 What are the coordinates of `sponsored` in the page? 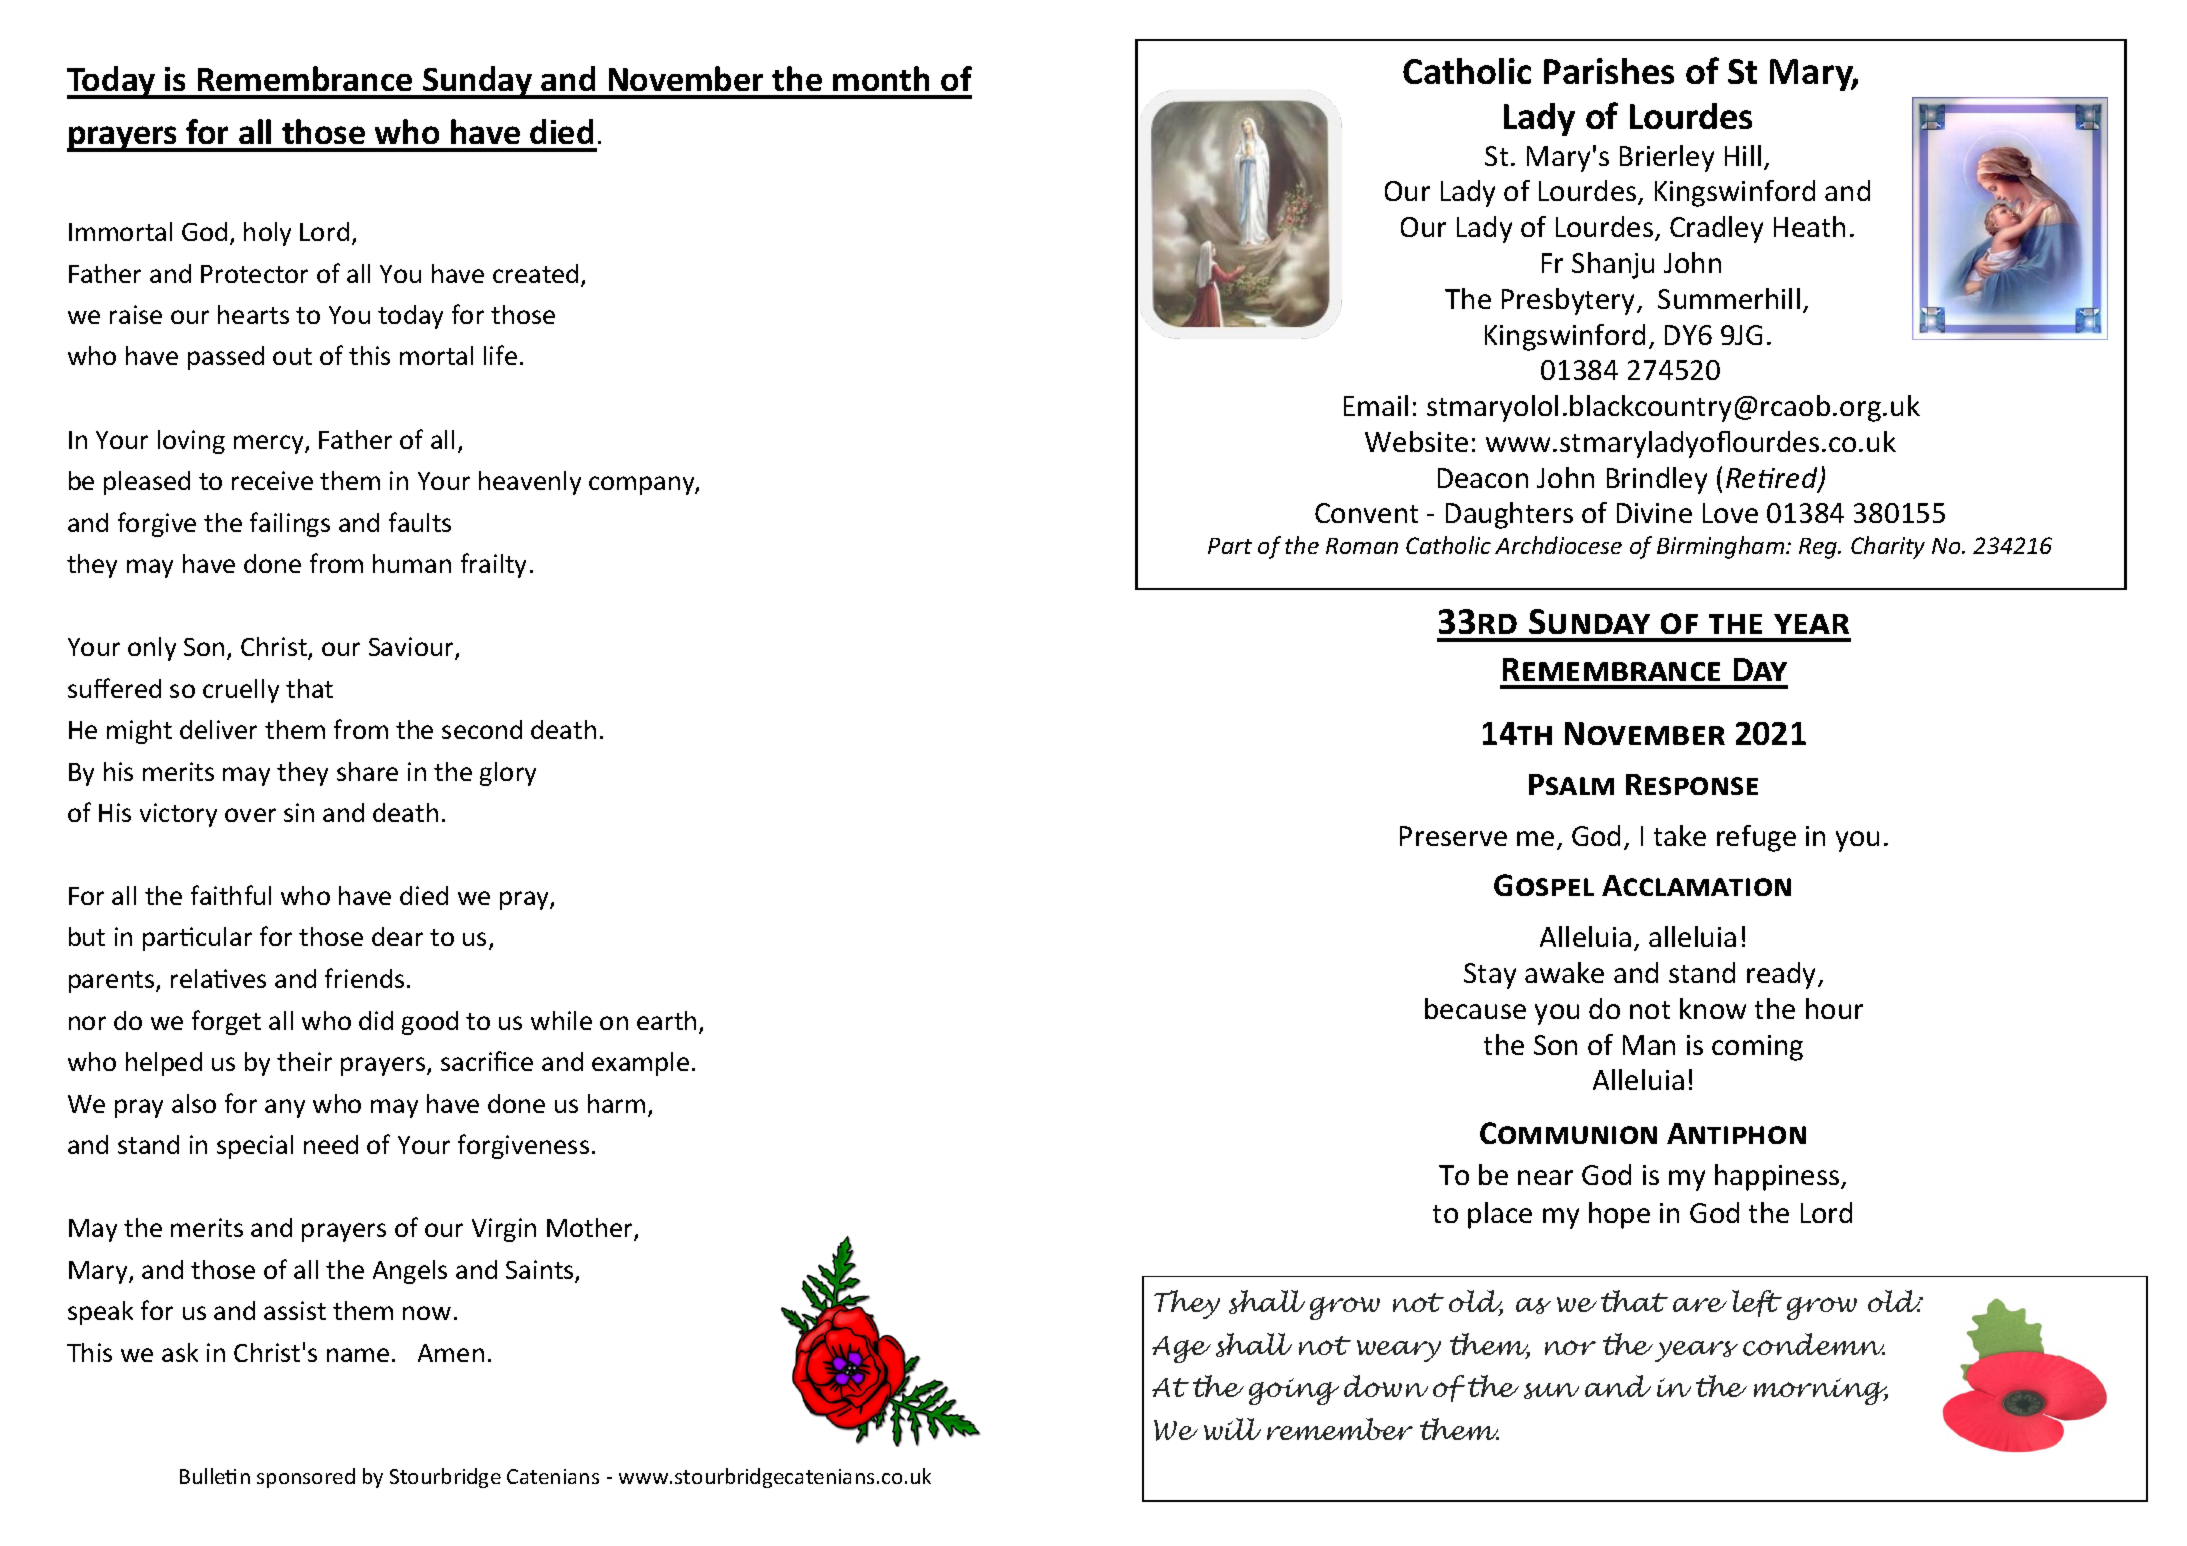 It's located at (306, 1478).
